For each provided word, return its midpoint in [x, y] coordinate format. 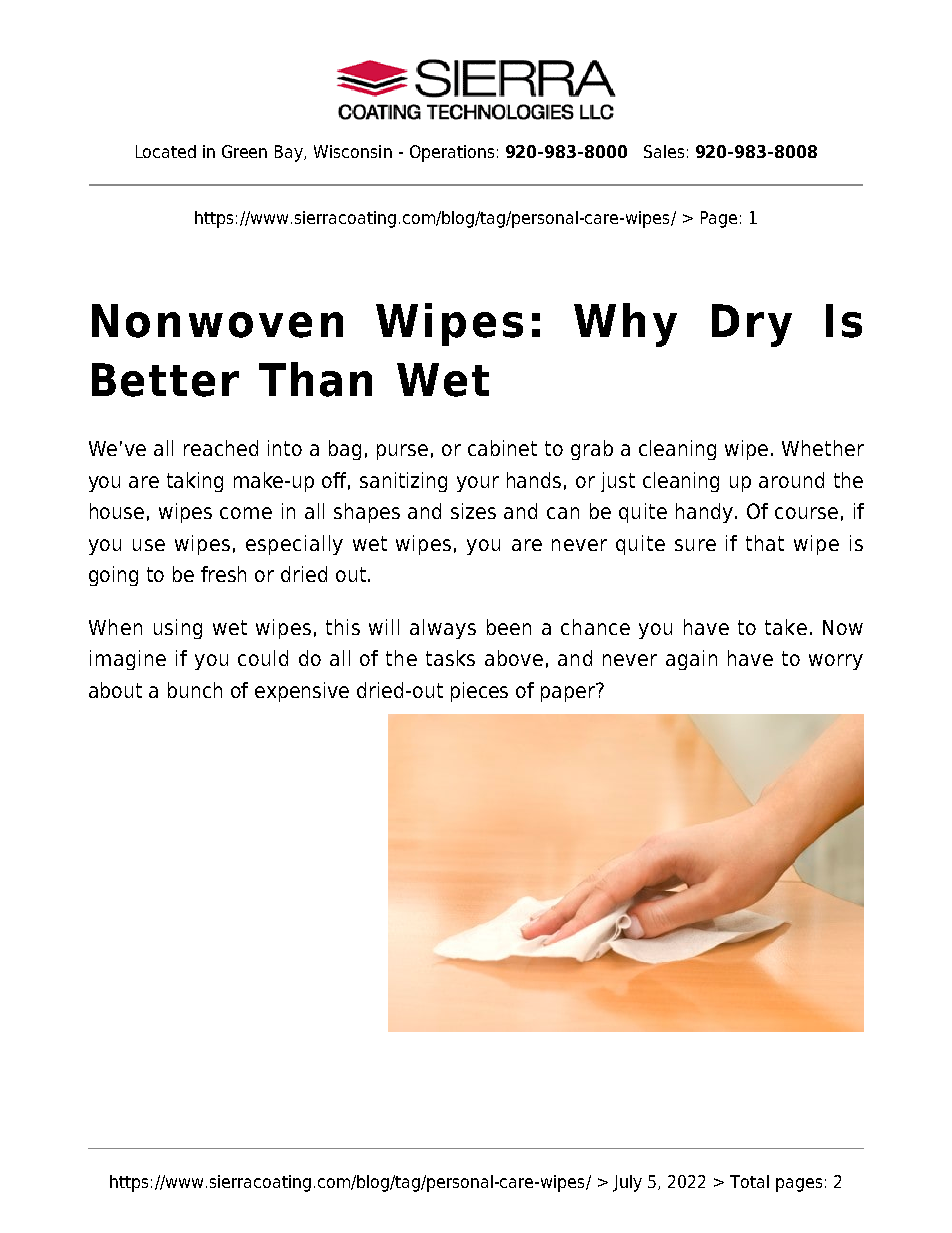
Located [166, 151]
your [478, 484]
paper [569, 692]
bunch [195, 690]
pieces [479, 692]
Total [749, 1181]
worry [836, 662]
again [691, 660]
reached [221, 448]
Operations [452, 153]
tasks [450, 658]
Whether [823, 448]
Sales [664, 151]
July [627, 1183]
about [115, 690]
